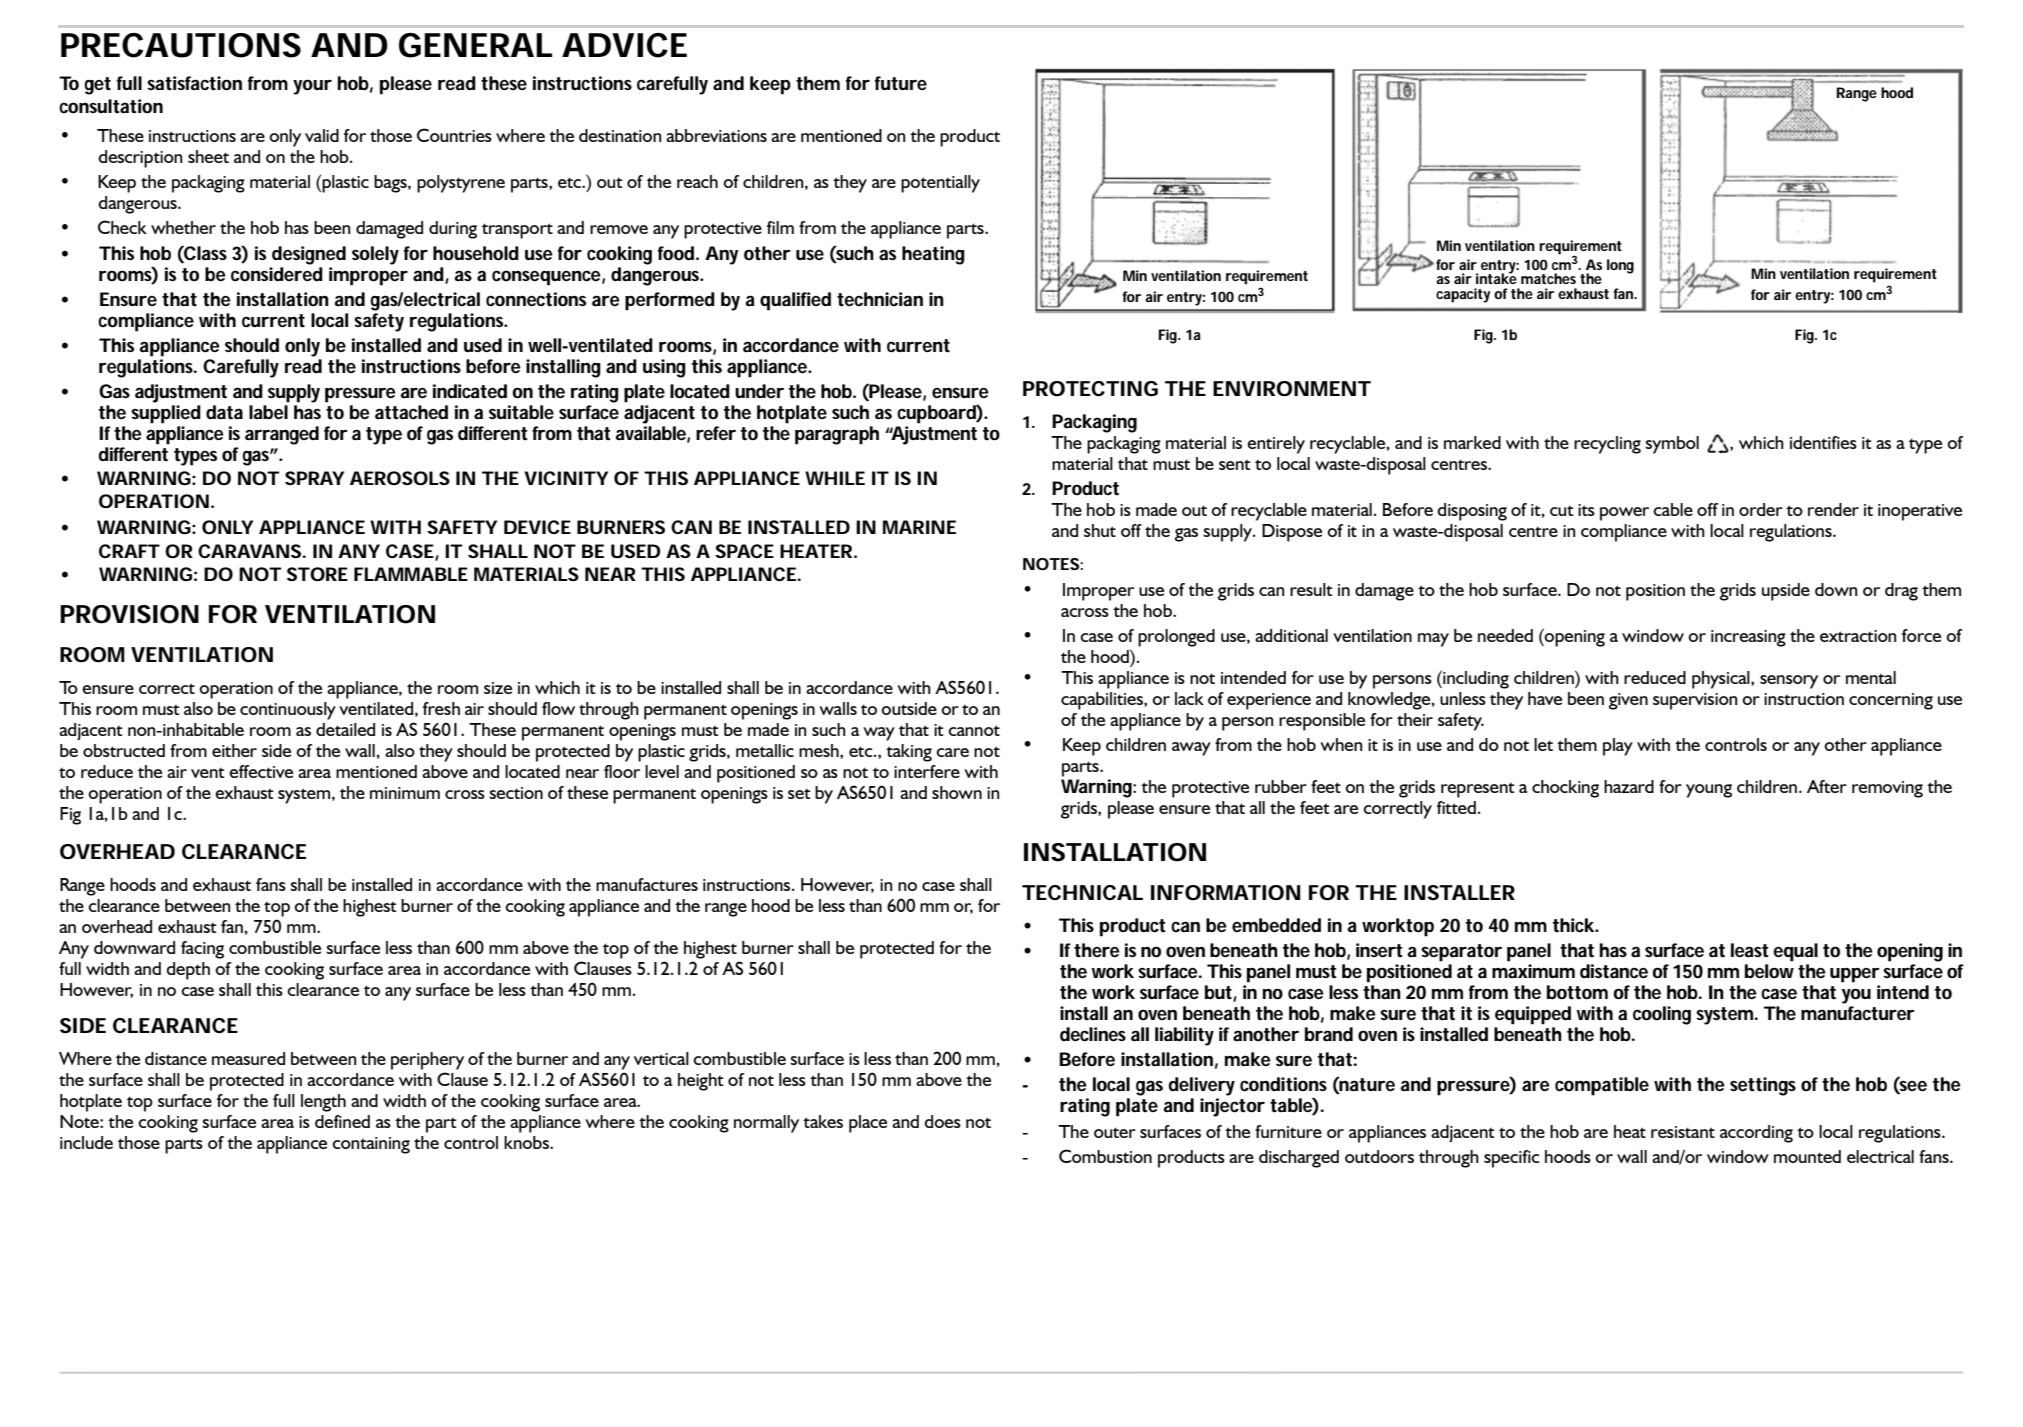  Describe the element at coordinates (1683, 1132) in the image. I see `resistant` at that location.
